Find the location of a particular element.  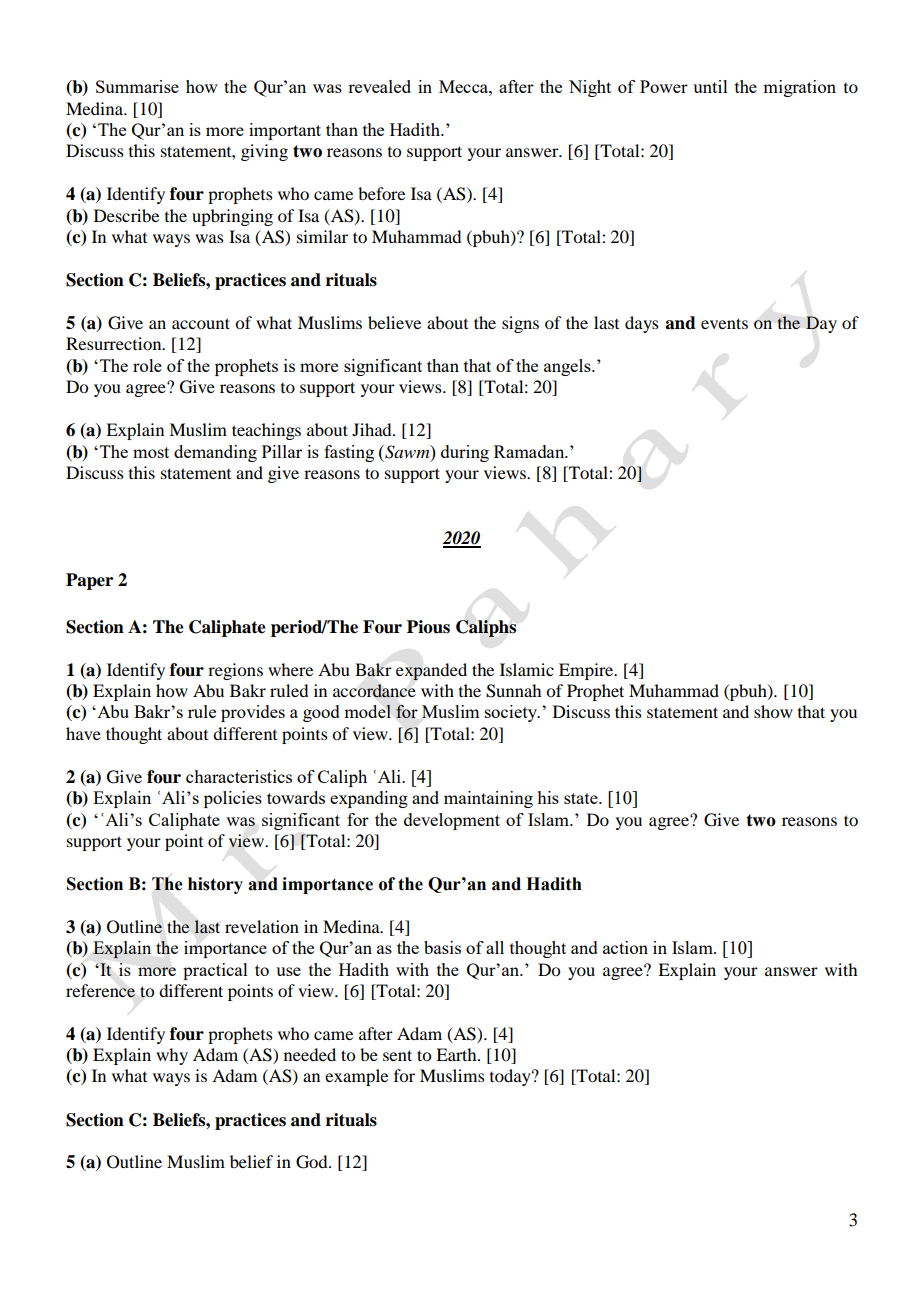

show is located at coordinates (773, 711).
